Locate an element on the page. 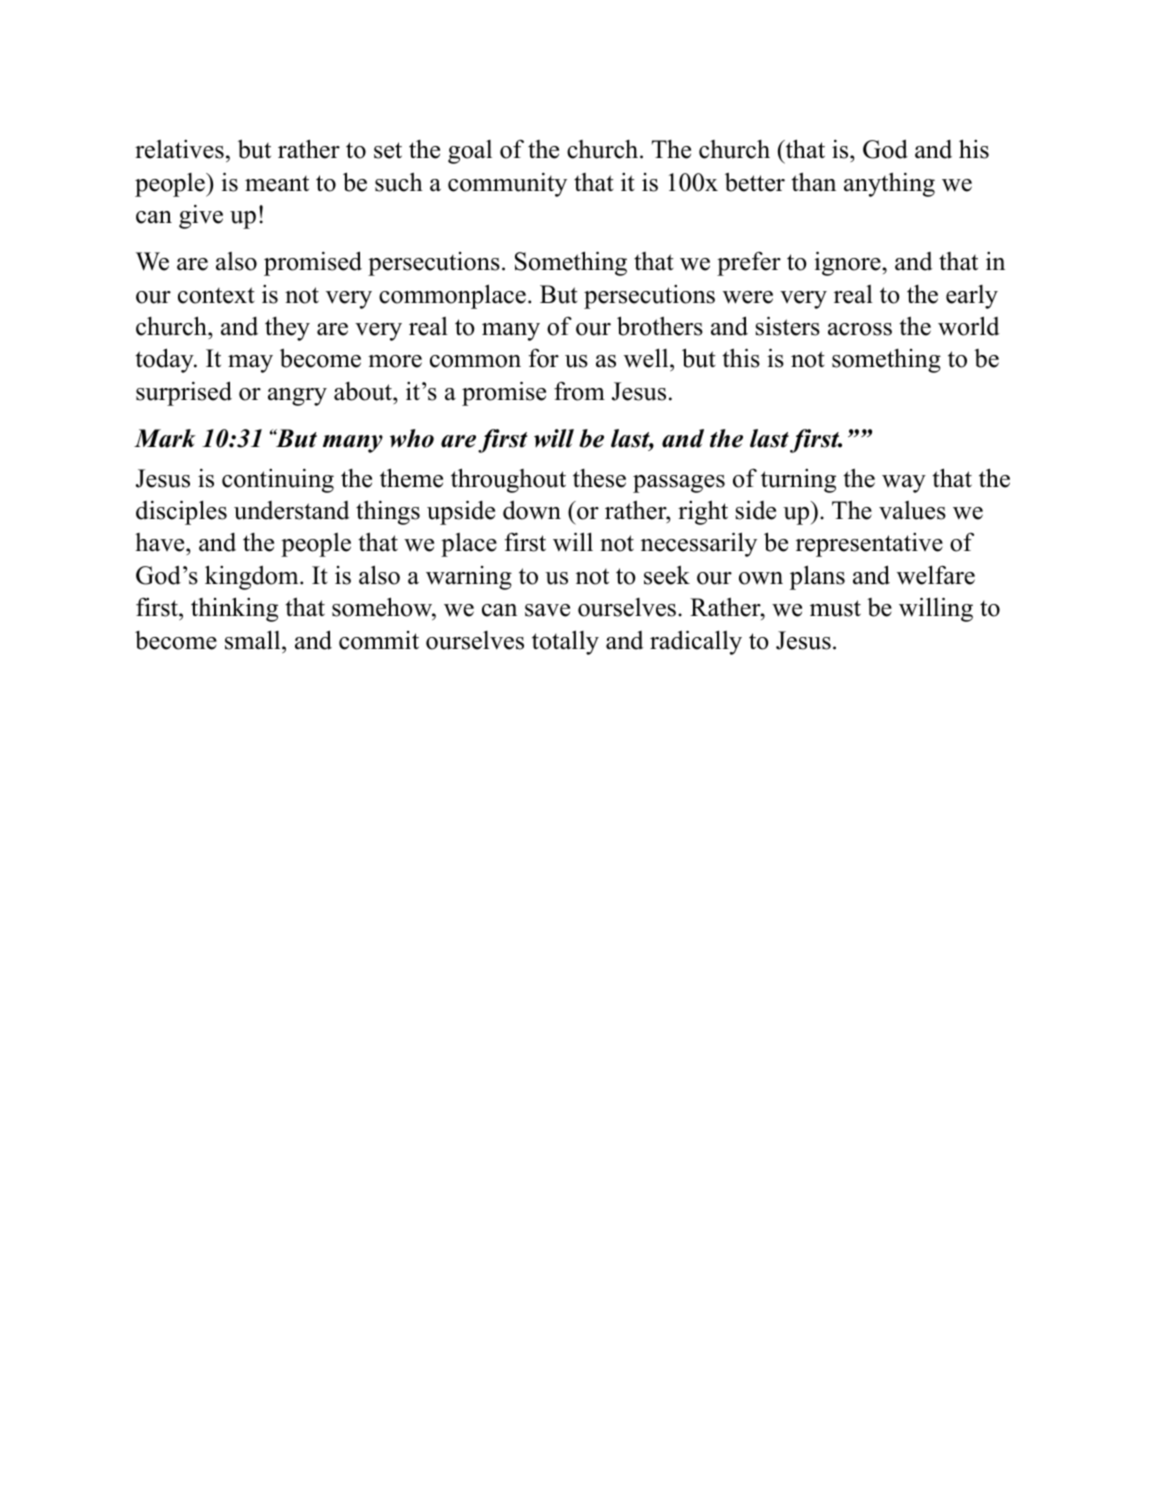 This page has height=1489, width=1151. meant is located at coordinates (277, 184).
